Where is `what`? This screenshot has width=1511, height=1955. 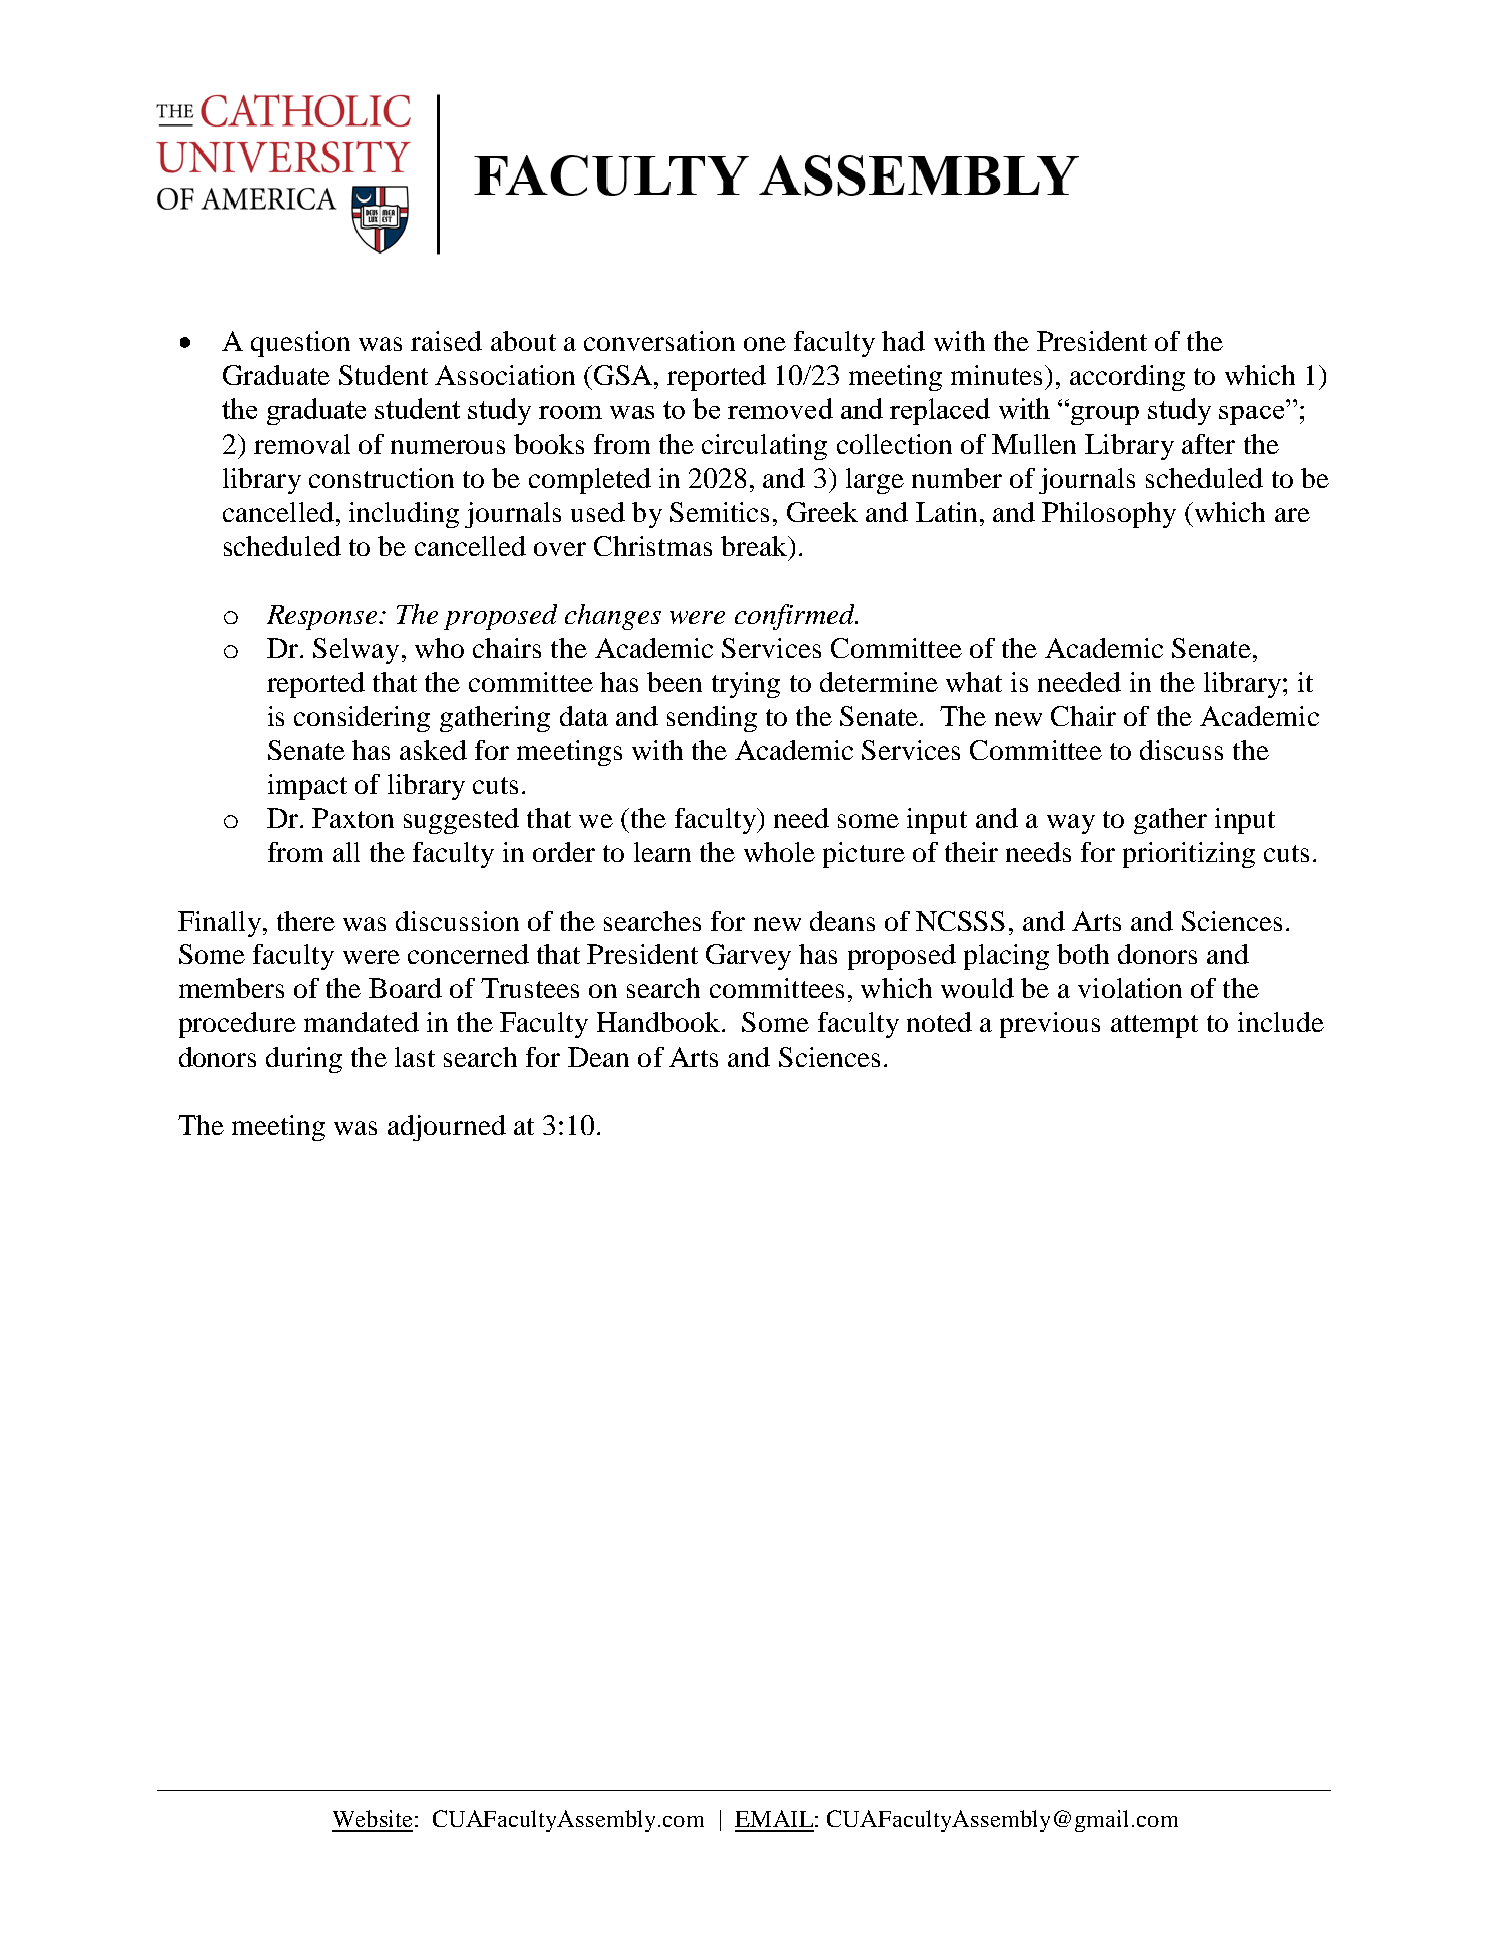 what is located at coordinates (974, 682).
